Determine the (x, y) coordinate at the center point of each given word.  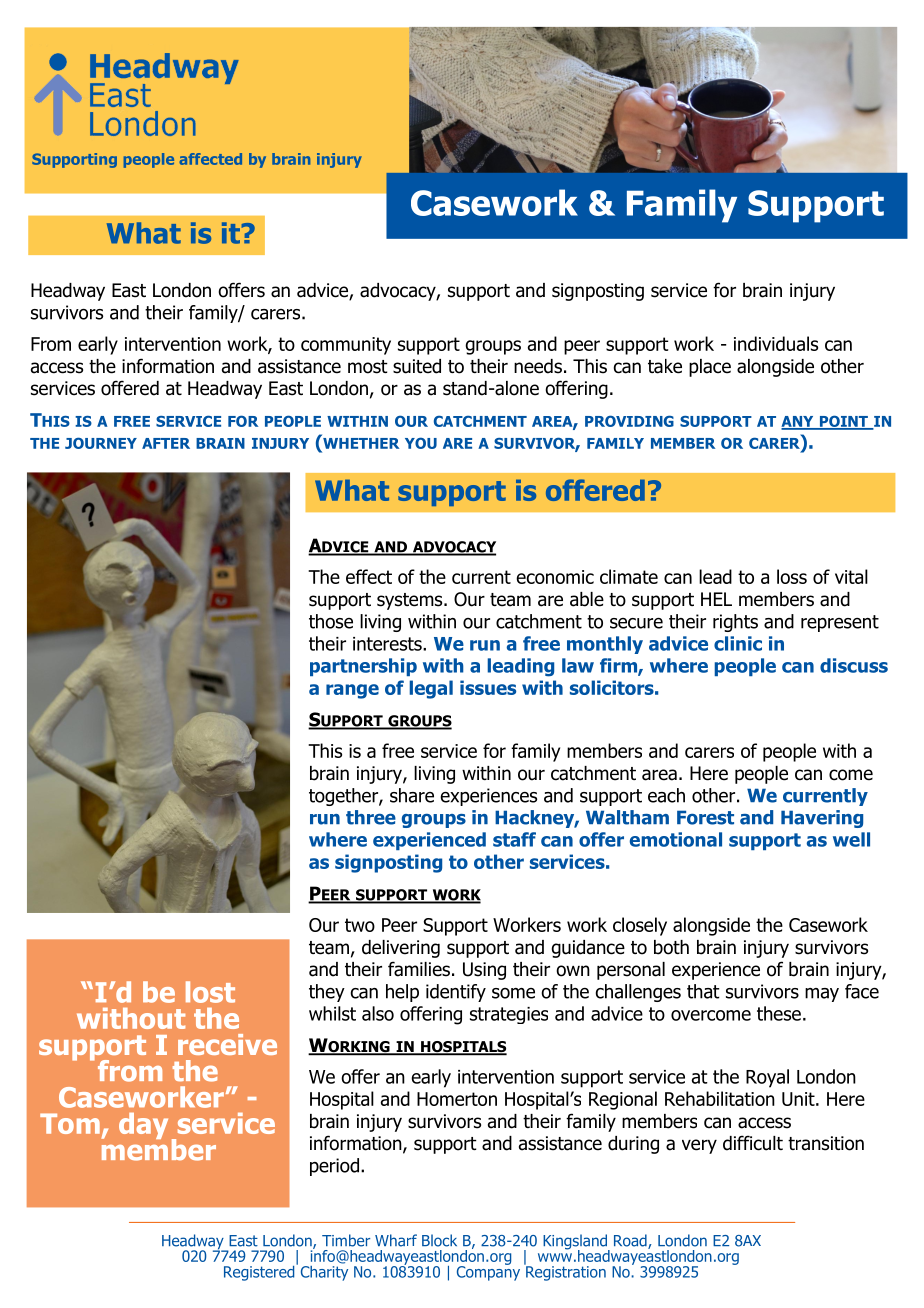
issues (488, 687)
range (352, 691)
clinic (738, 643)
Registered (260, 1272)
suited (417, 366)
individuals (776, 343)
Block (439, 1240)
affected (210, 159)
